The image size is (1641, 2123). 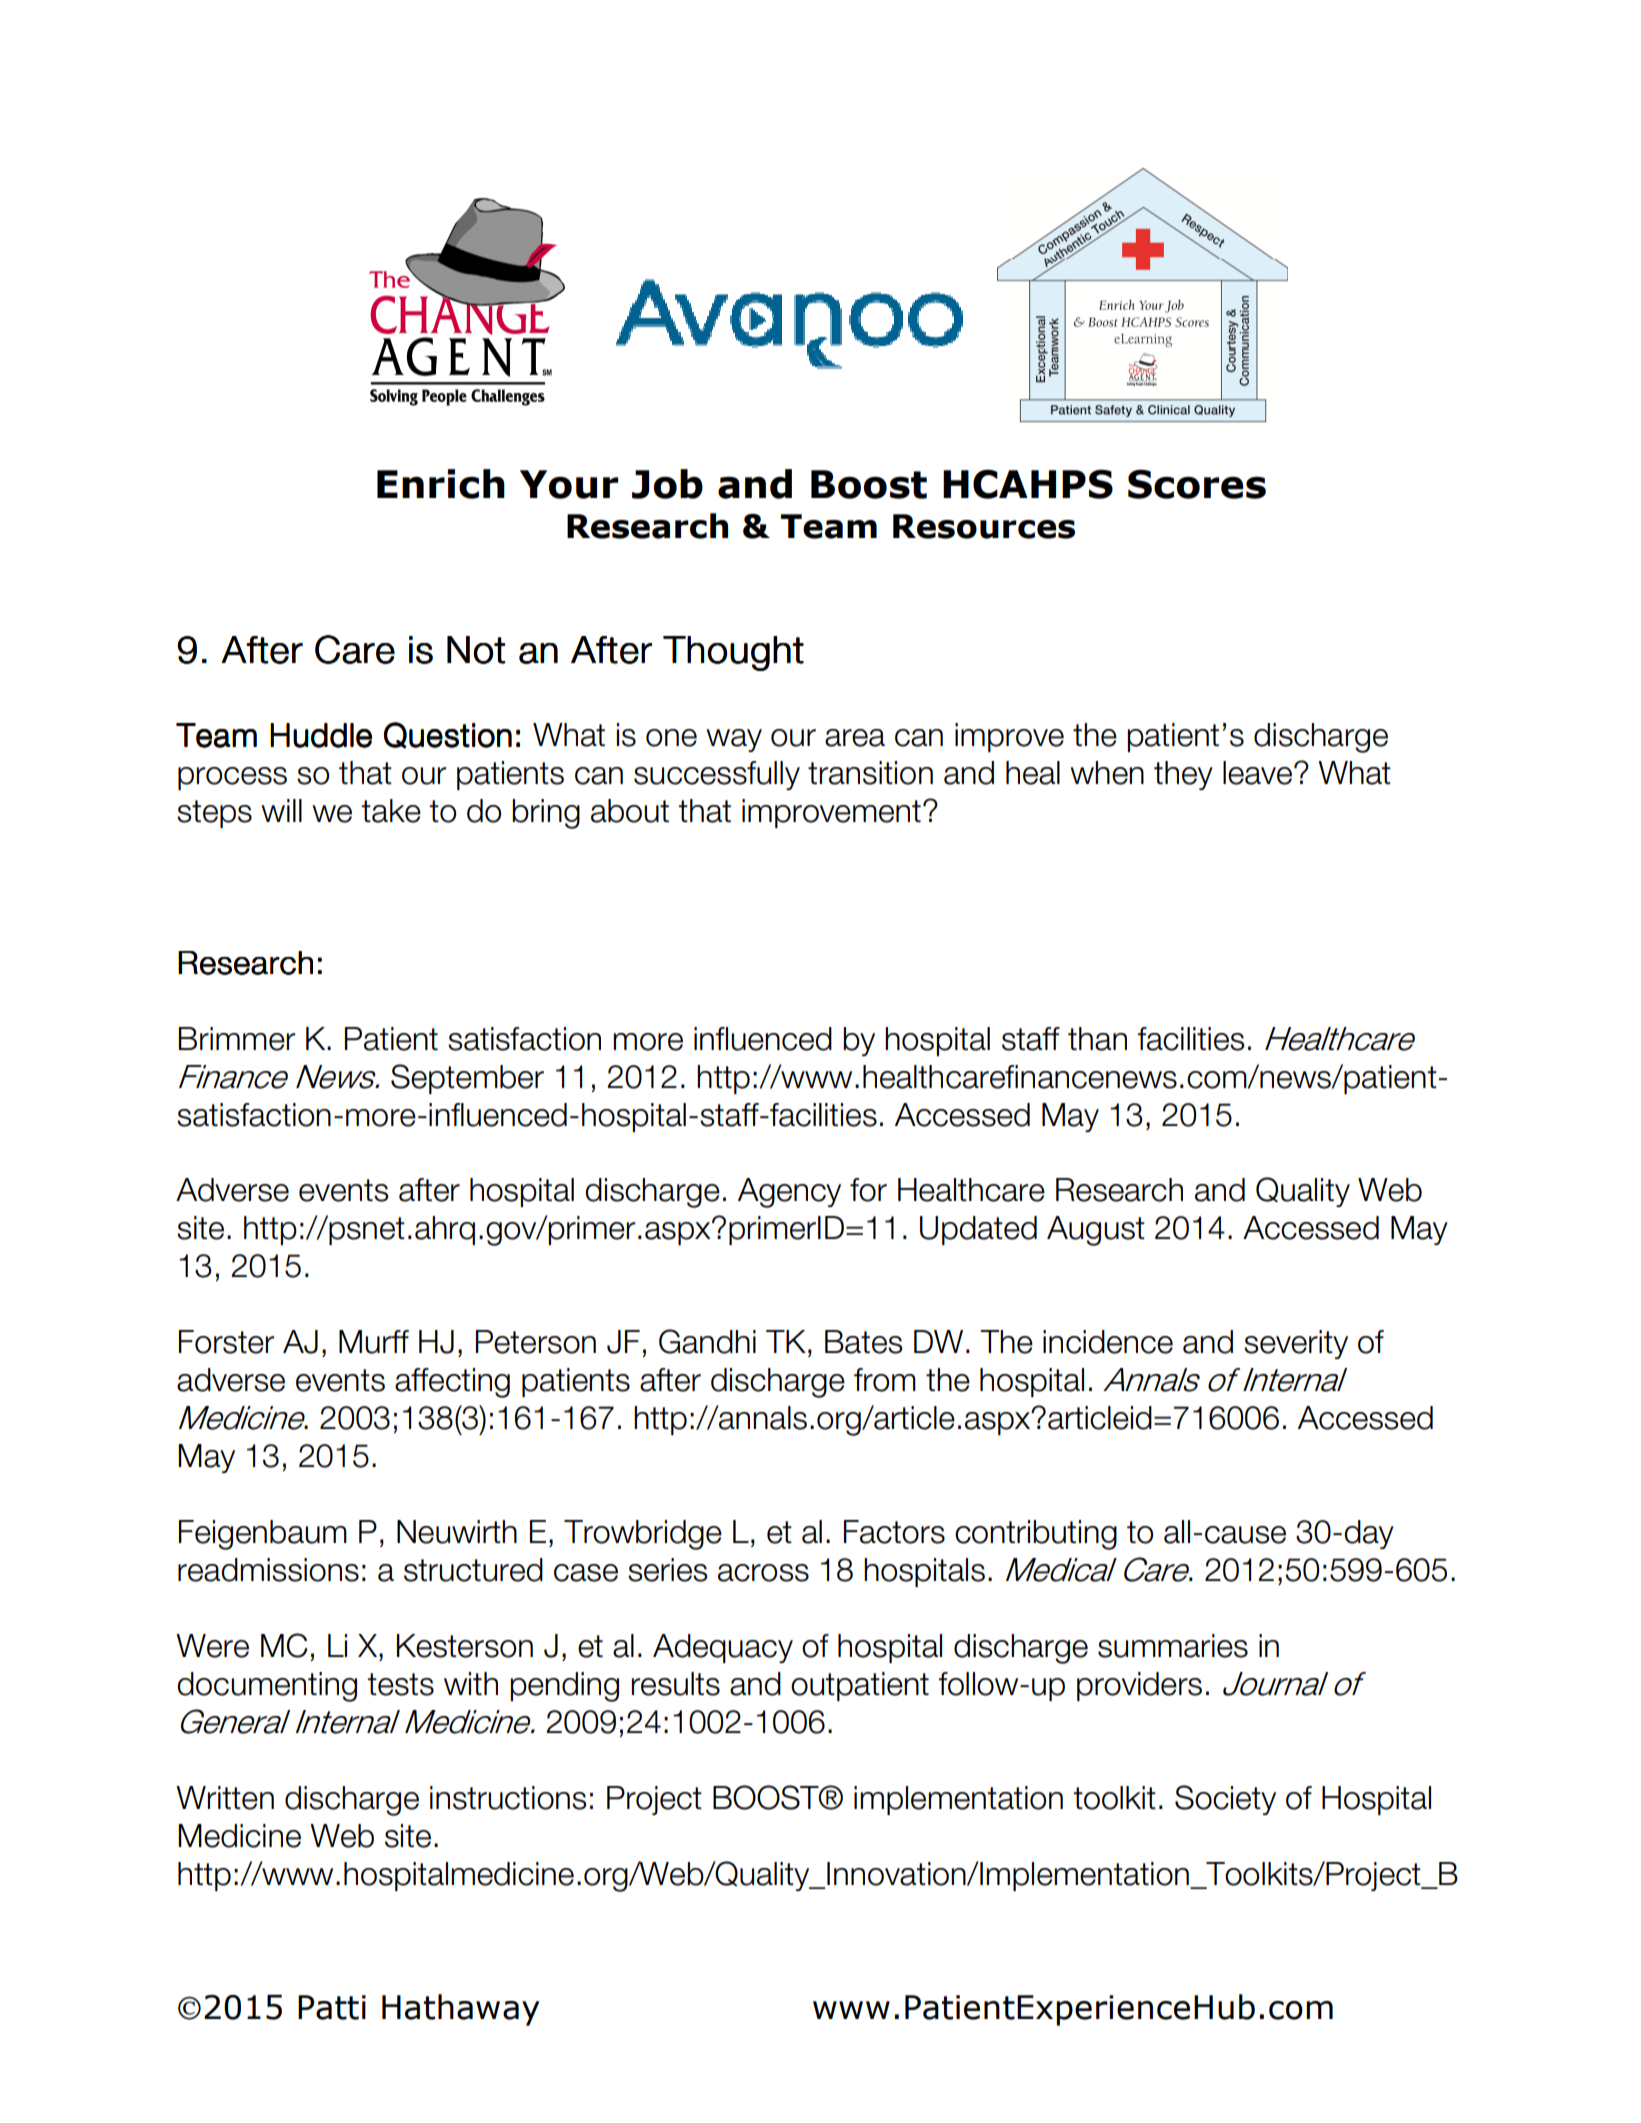 What do you see at coordinates (441, 484) in the page?
I see `Enrich` at bounding box center [441, 484].
